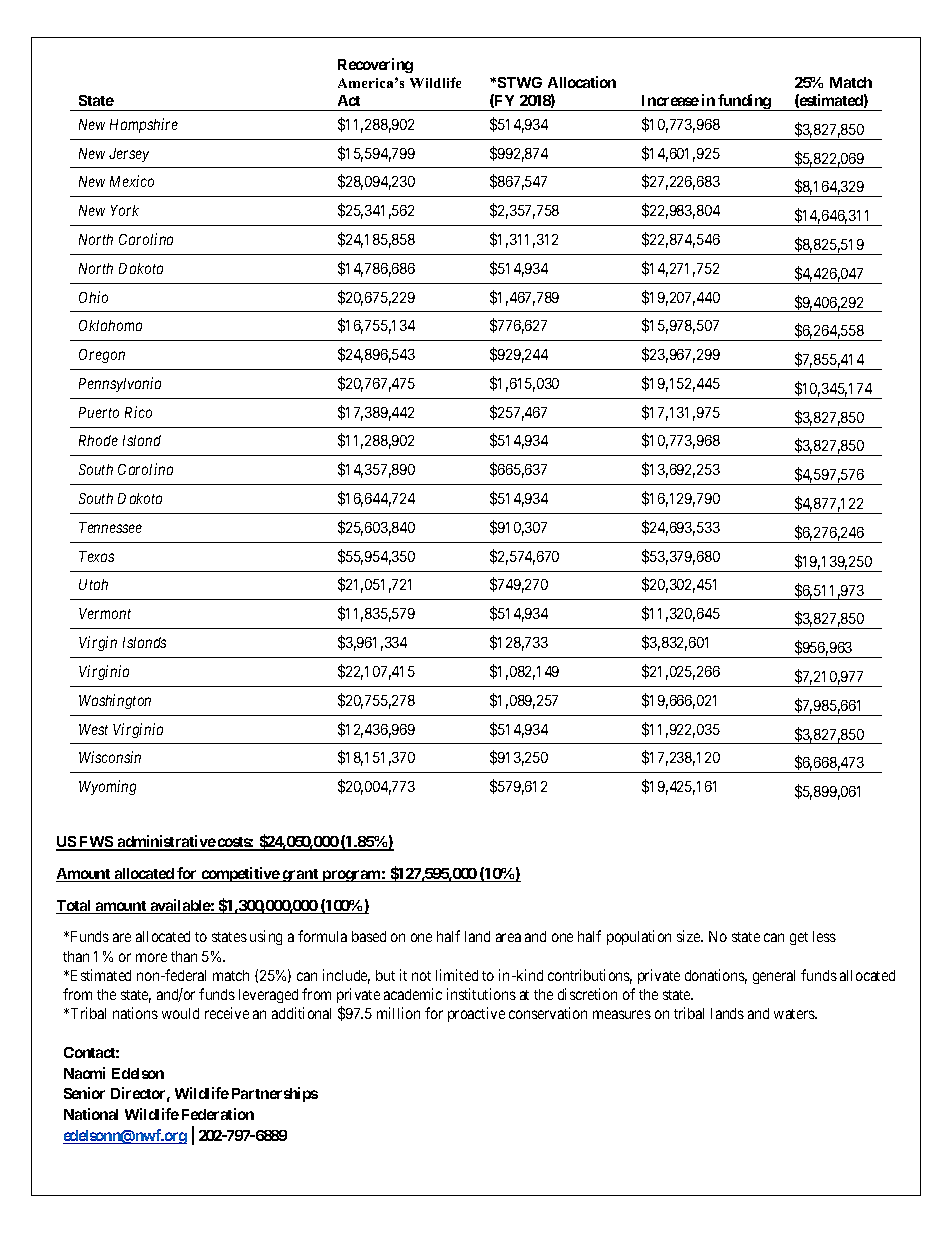  Describe the element at coordinates (375, 65) in the page. I see `Recovering` at that location.
